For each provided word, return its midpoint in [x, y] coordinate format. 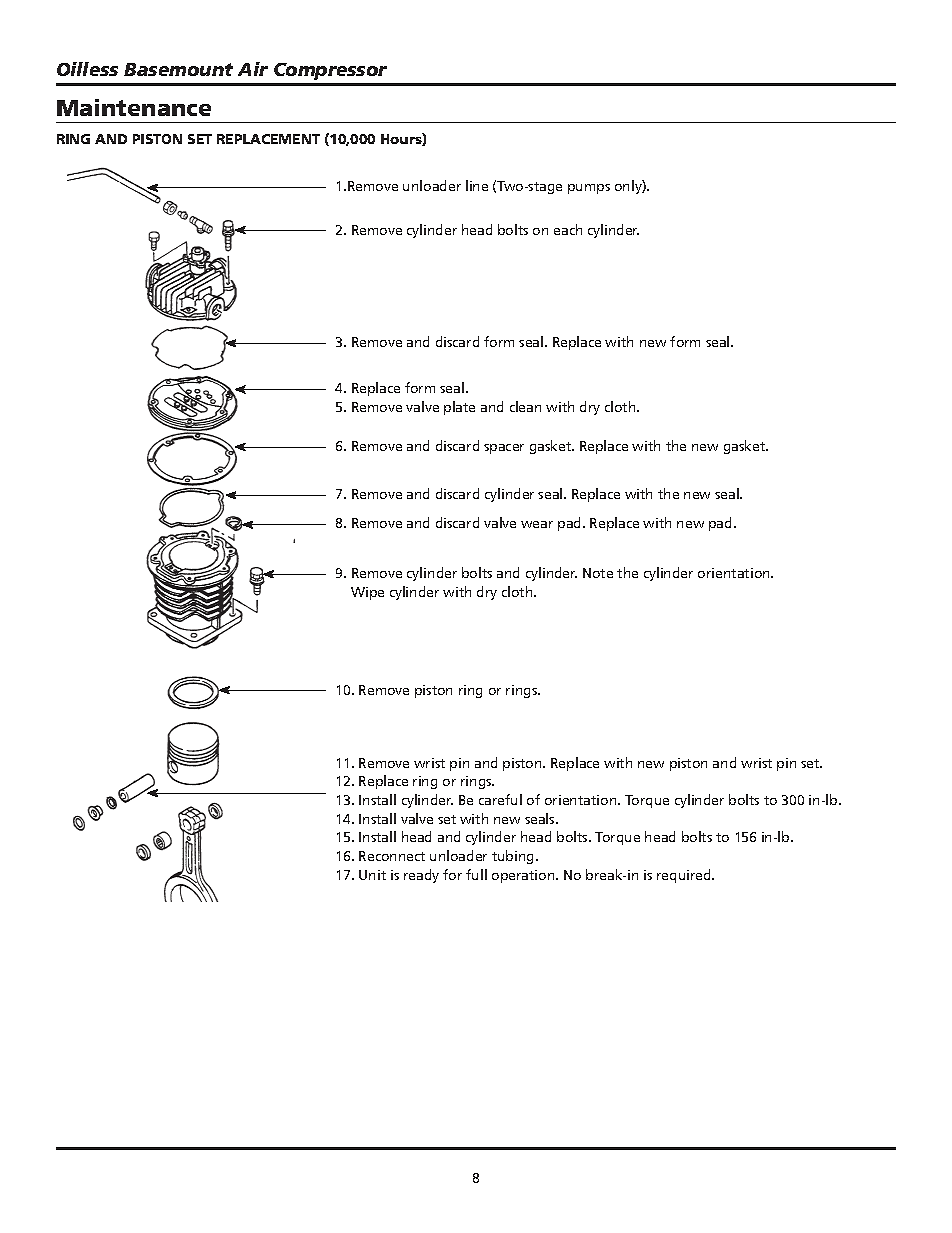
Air [253, 69]
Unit [372, 875]
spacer [504, 449]
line [477, 185]
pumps [589, 189]
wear [537, 524]
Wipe [367, 593]
